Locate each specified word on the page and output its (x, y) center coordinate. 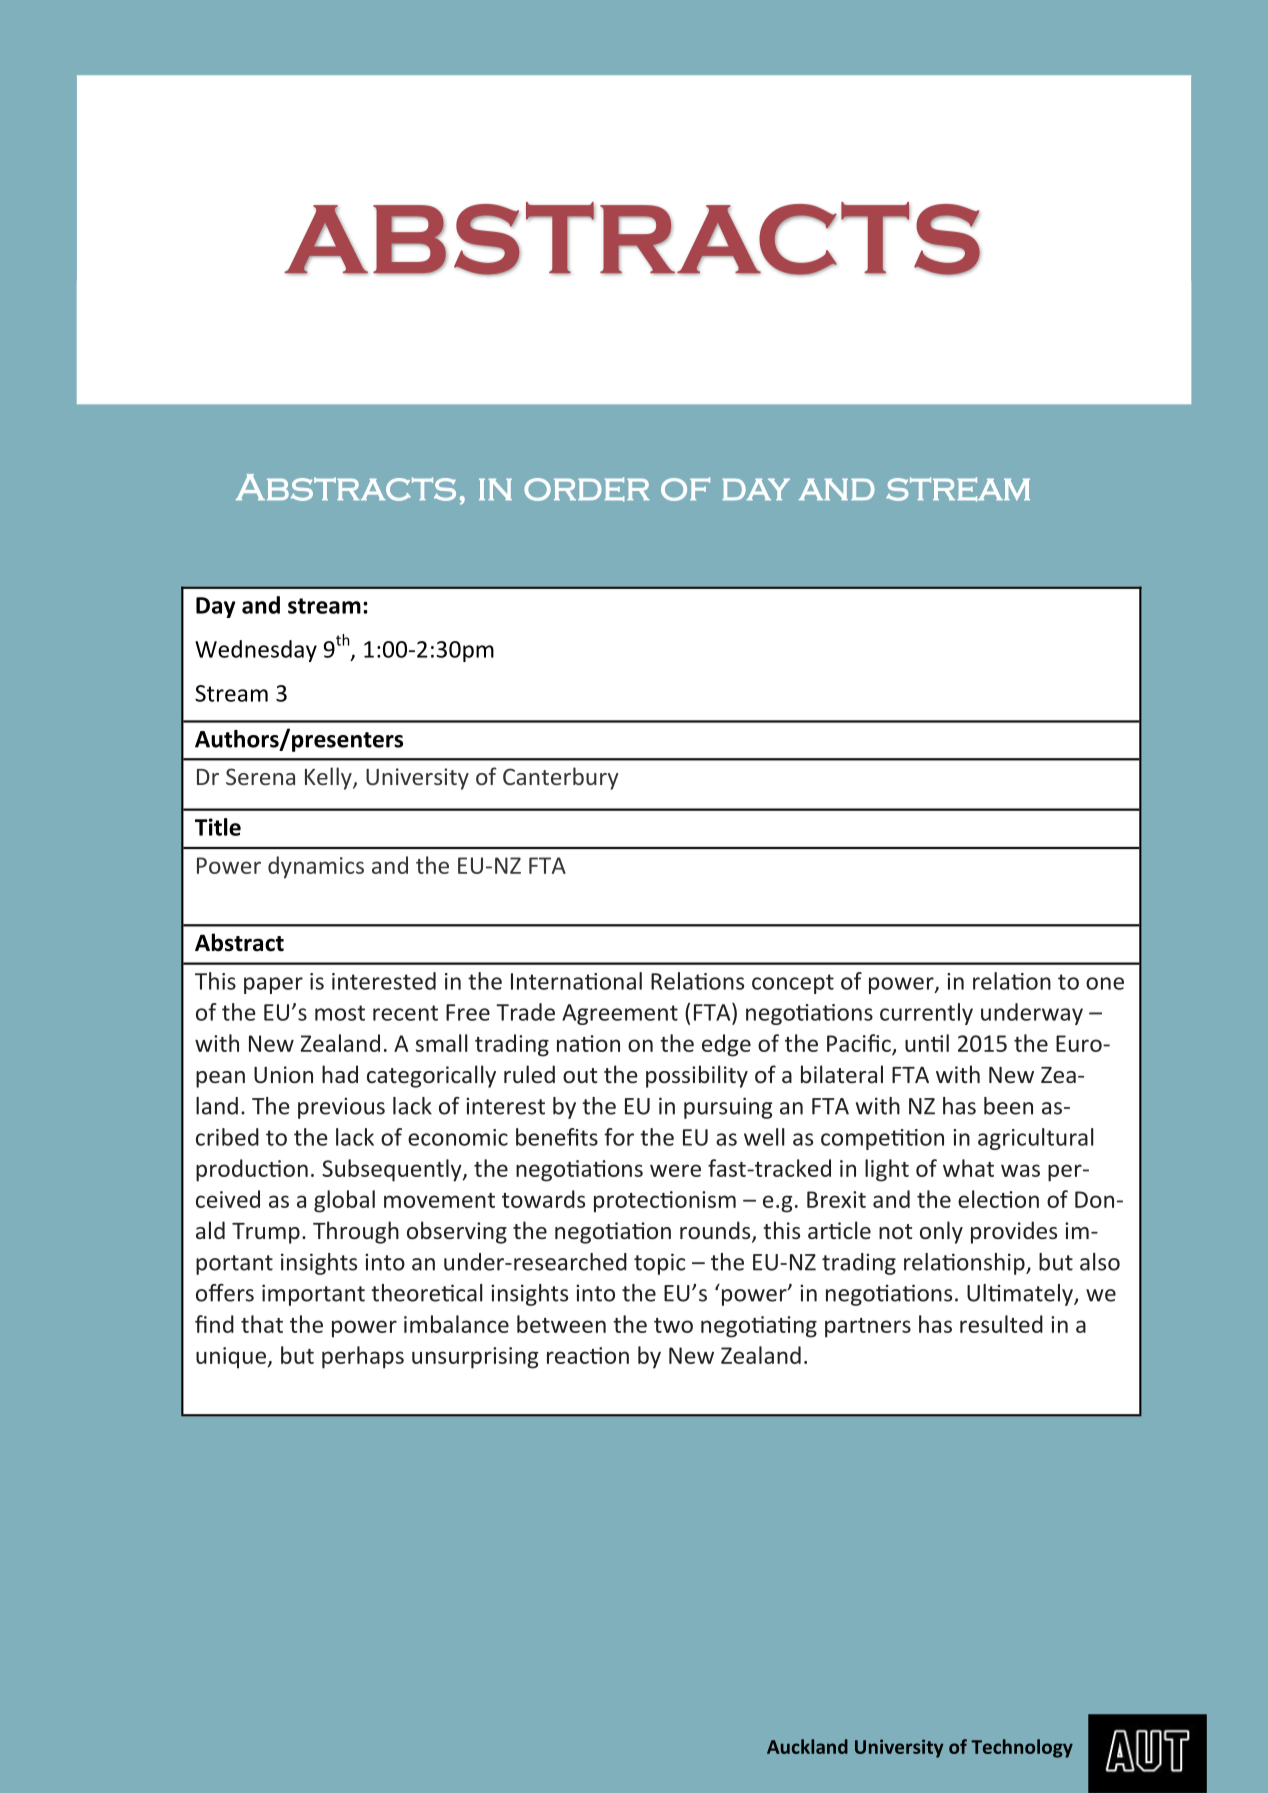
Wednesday (256, 651)
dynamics (316, 867)
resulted (1001, 1324)
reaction (588, 1355)
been (1008, 1106)
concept (793, 984)
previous (341, 1108)
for (619, 1137)
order (587, 489)
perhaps (363, 1357)
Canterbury (561, 778)
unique (231, 1358)
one (1105, 983)
